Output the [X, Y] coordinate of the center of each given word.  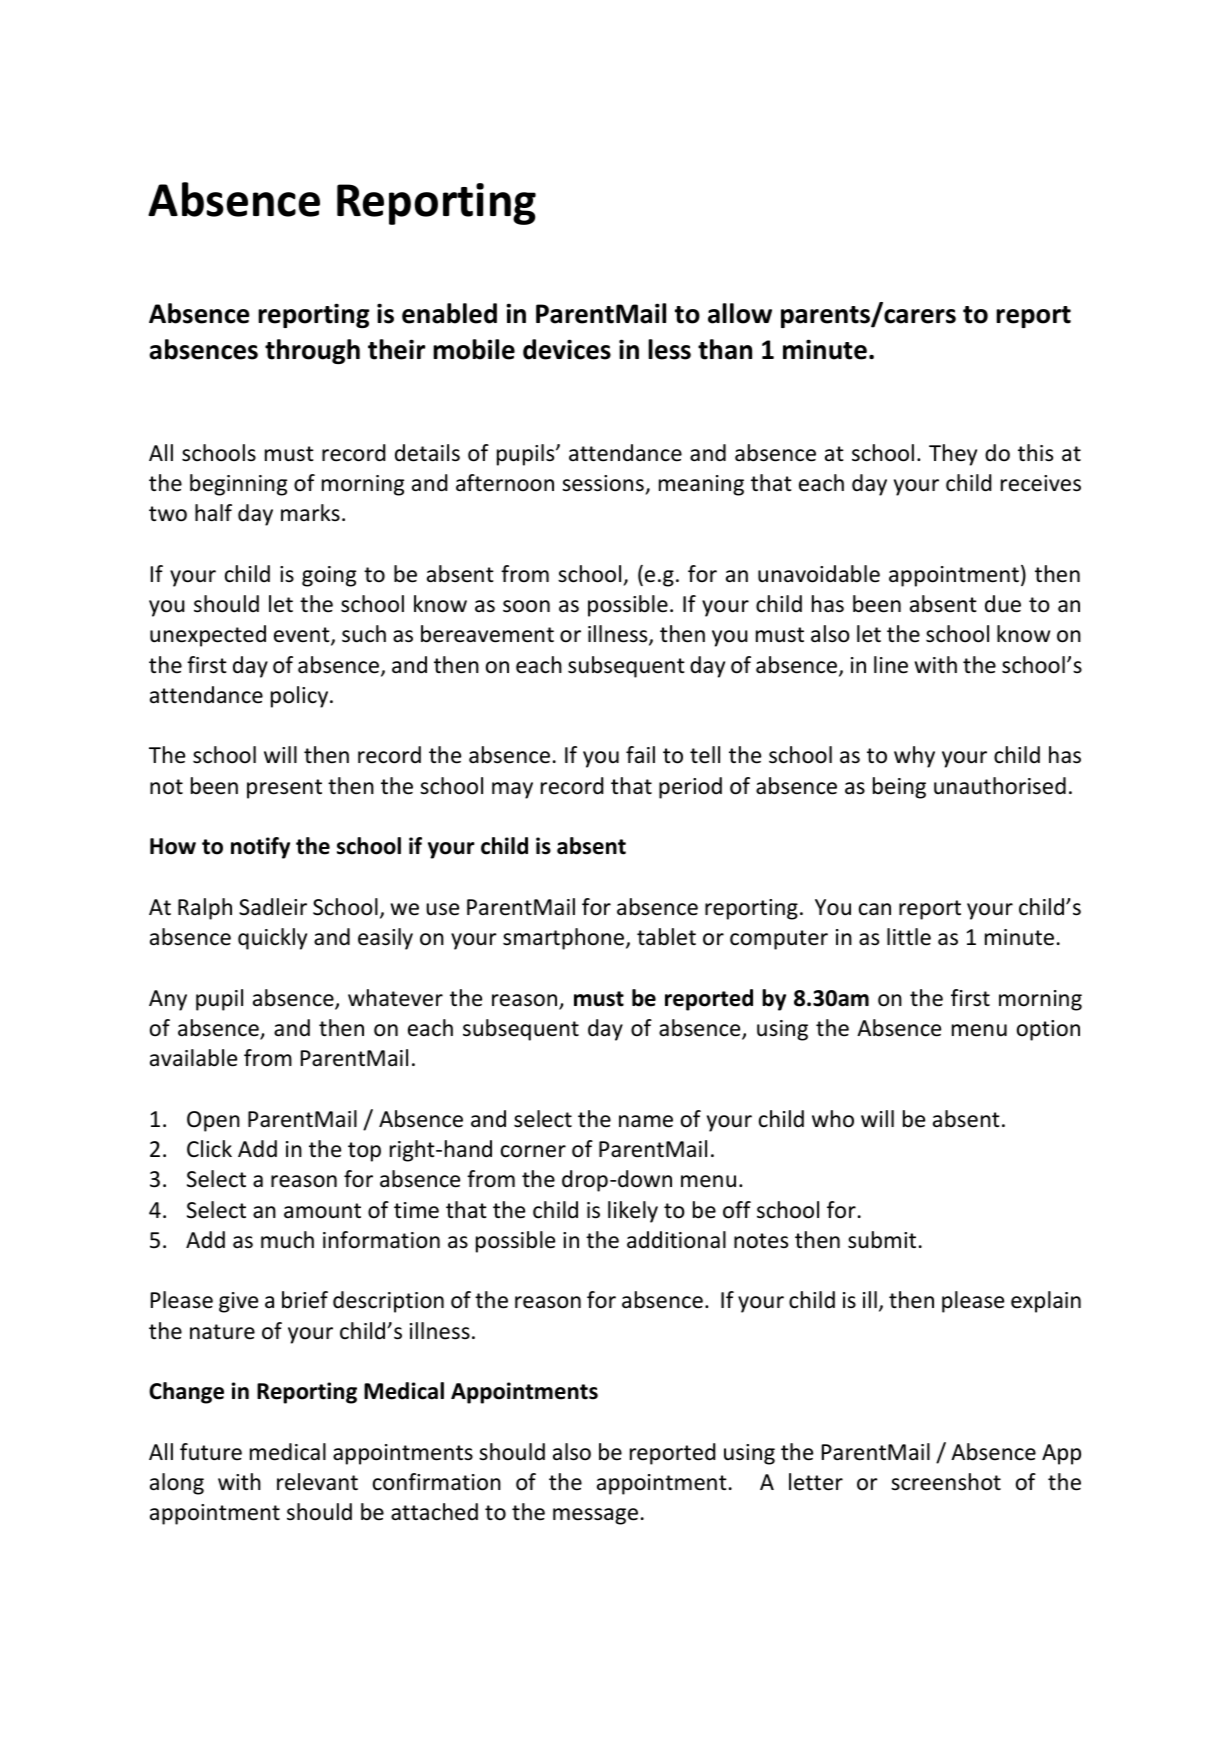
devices [567, 349]
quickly [272, 939]
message [595, 1516]
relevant [317, 1482]
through [312, 351]
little [909, 937]
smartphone [565, 939]
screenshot [946, 1482]
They [953, 455]
